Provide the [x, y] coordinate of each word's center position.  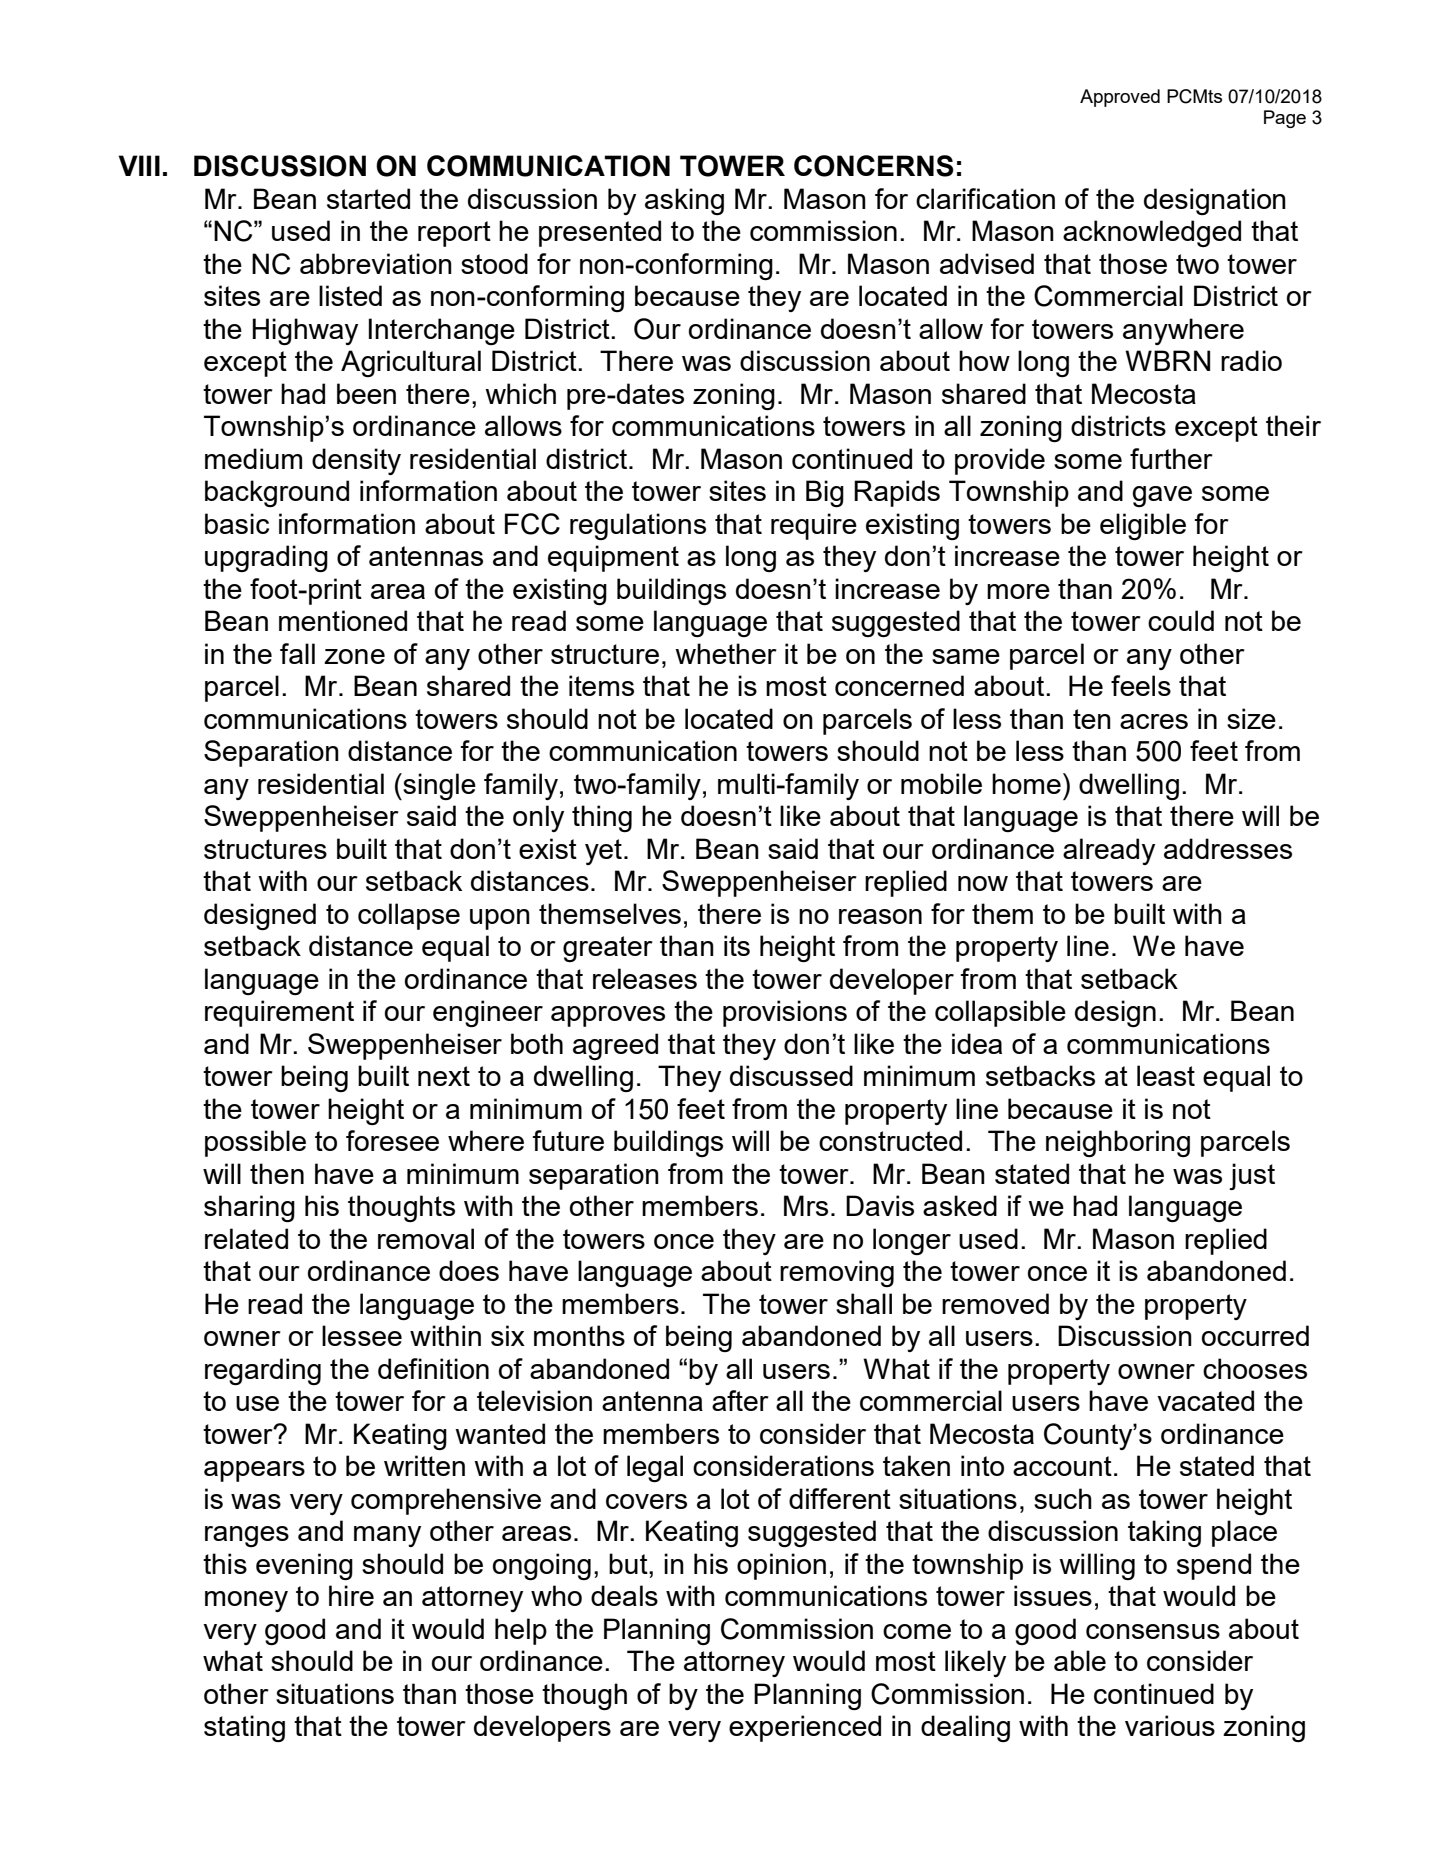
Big [825, 493]
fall [297, 653]
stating [244, 1728]
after [740, 1400]
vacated [1205, 1400]
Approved [1120, 98]
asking [684, 201]
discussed [791, 1075]
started [368, 198]
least [1166, 1075]
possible [255, 1143]
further [1171, 458]
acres [1154, 721]
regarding [263, 1371]
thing [602, 818]
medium [253, 458]
